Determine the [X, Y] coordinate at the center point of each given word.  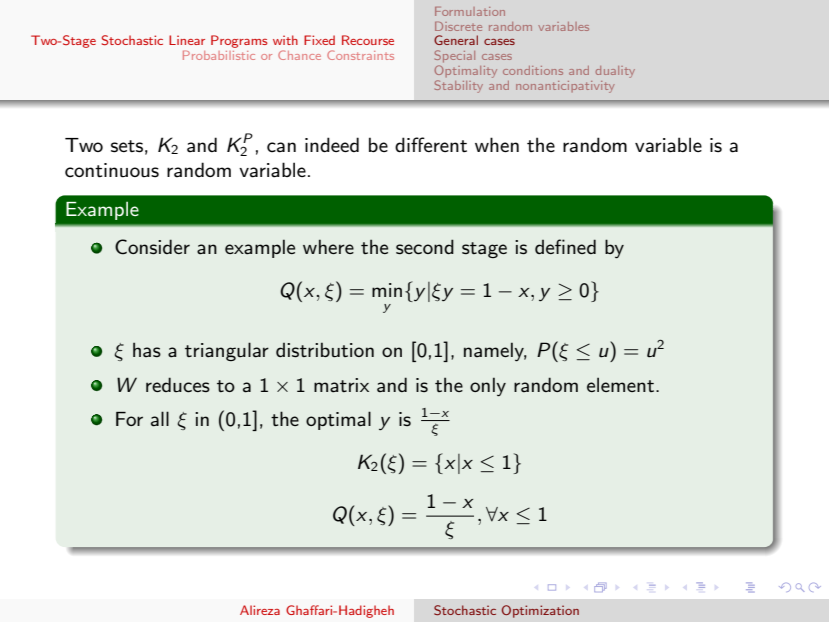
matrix [341, 385]
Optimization [540, 611]
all [160, 419]
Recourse [368, 40]
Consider [152, 247]
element [622, 384]
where [328, 246]
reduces [178, 385]
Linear [187, 40]
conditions [533, 70]
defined [565, 246]
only [488, 386]
